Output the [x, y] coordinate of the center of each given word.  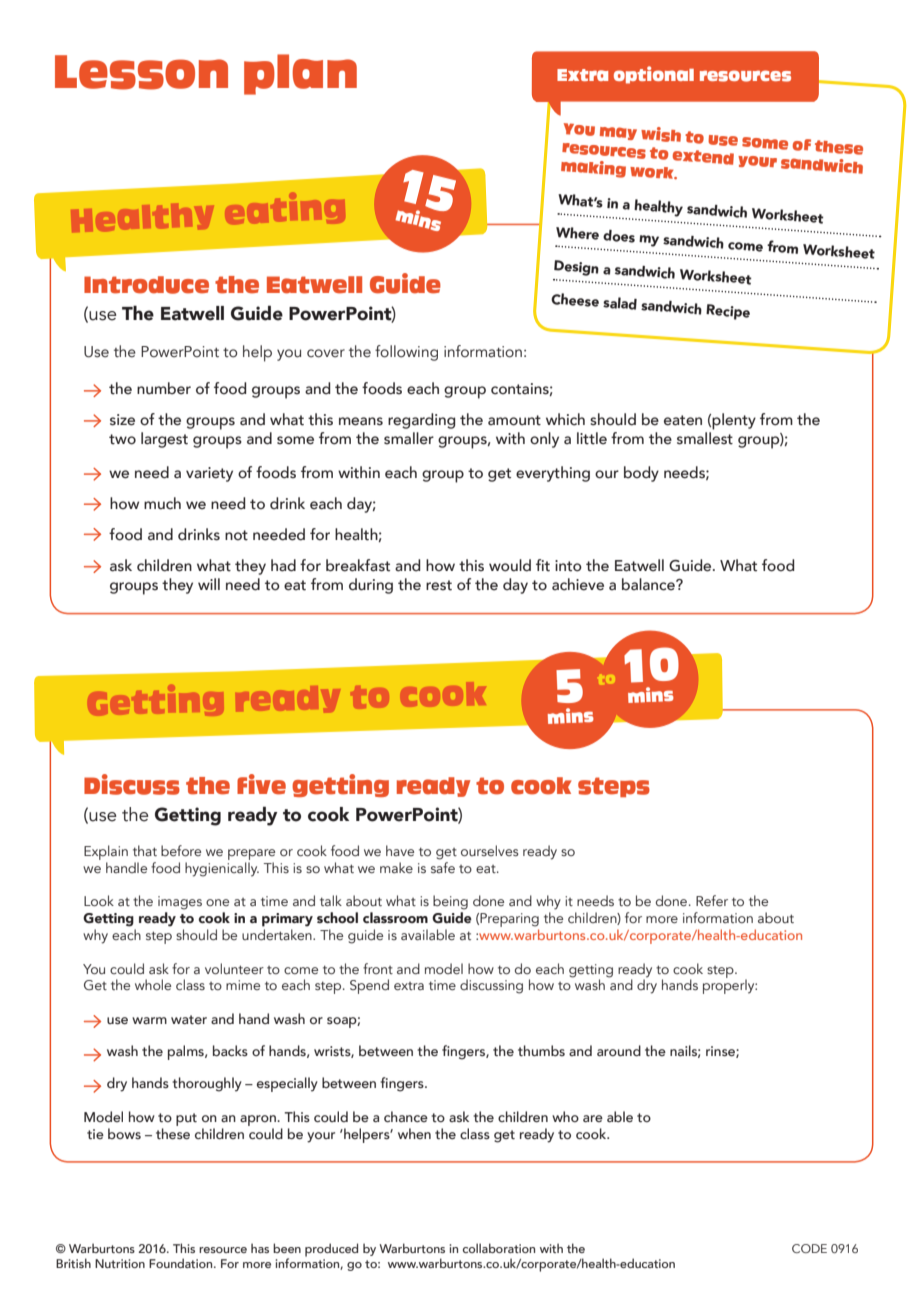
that [145, 850]
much [162, 503]
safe [443, 867]
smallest [705, 438]
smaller [409, 438]
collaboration [499, 1248]
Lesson [141, 72]
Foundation [182, 1263]
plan [300, 74]
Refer [712, 900]
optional [654, 75]
